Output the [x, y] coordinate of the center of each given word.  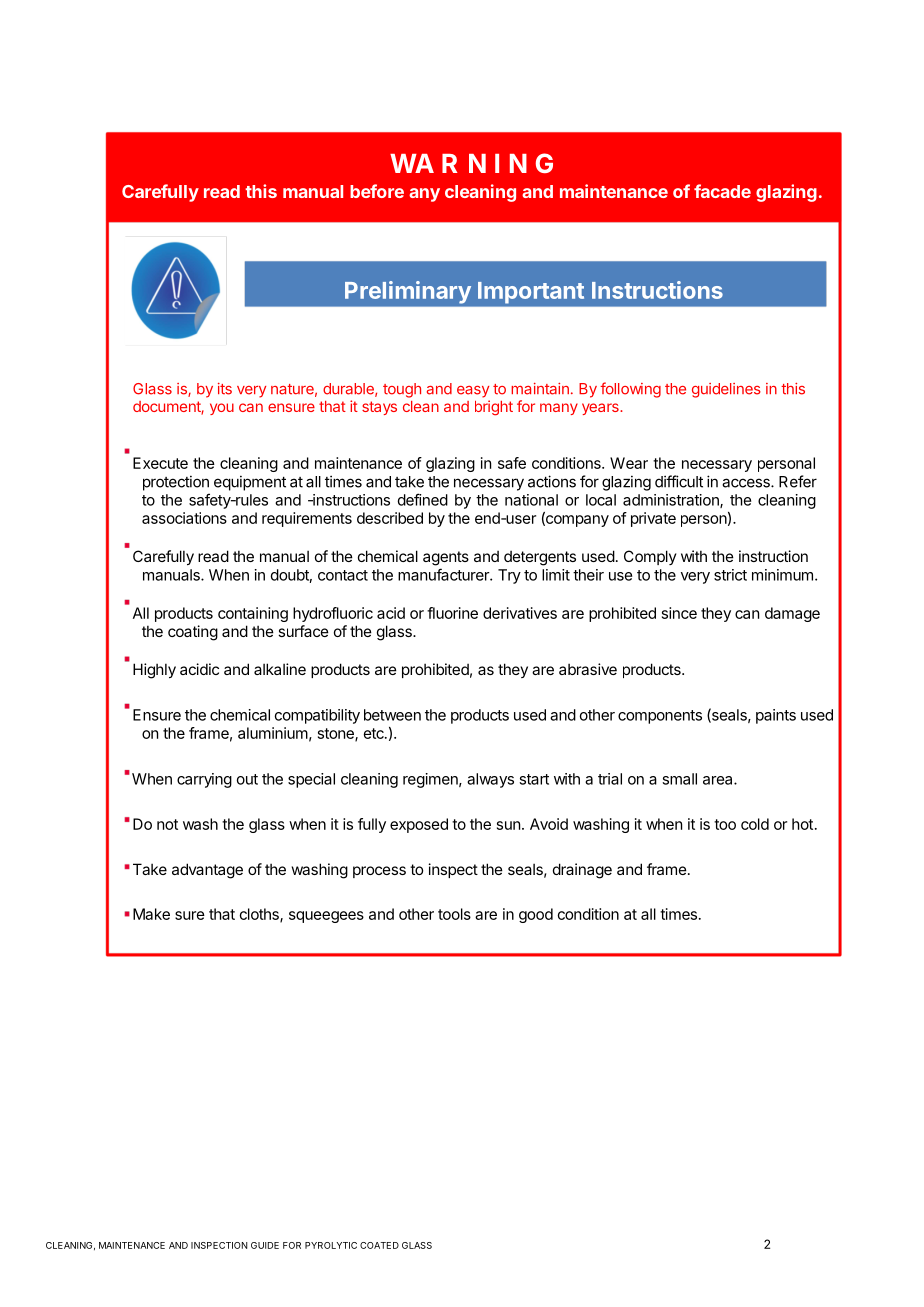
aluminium [273, 733]
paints [776, 716]
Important [531, 292]
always [490, 780]
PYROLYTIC [331, 1245]
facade [722, 191]
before [377, 191]
